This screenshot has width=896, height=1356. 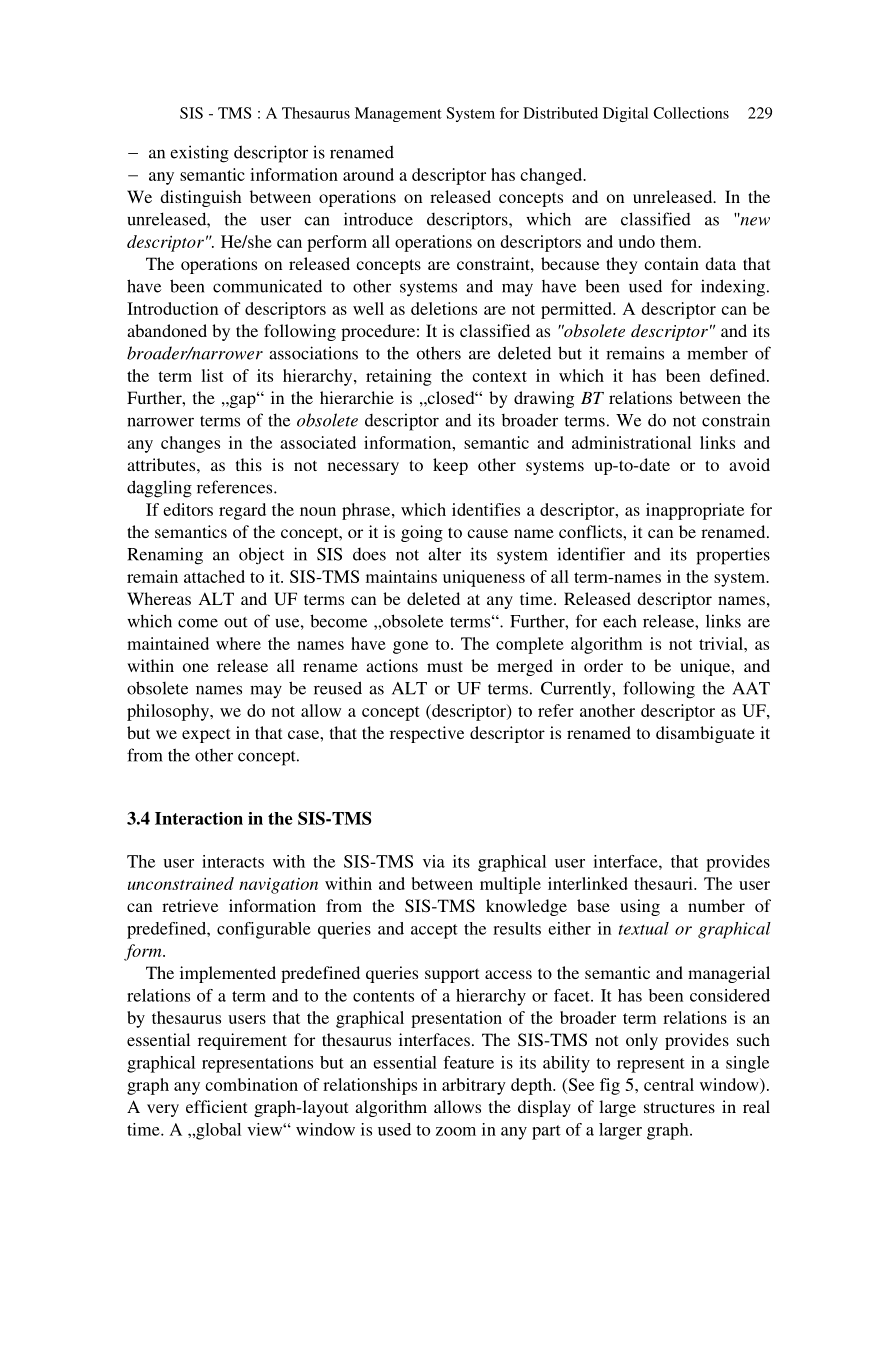 I want to click on member, so click(x=717, y=353).
